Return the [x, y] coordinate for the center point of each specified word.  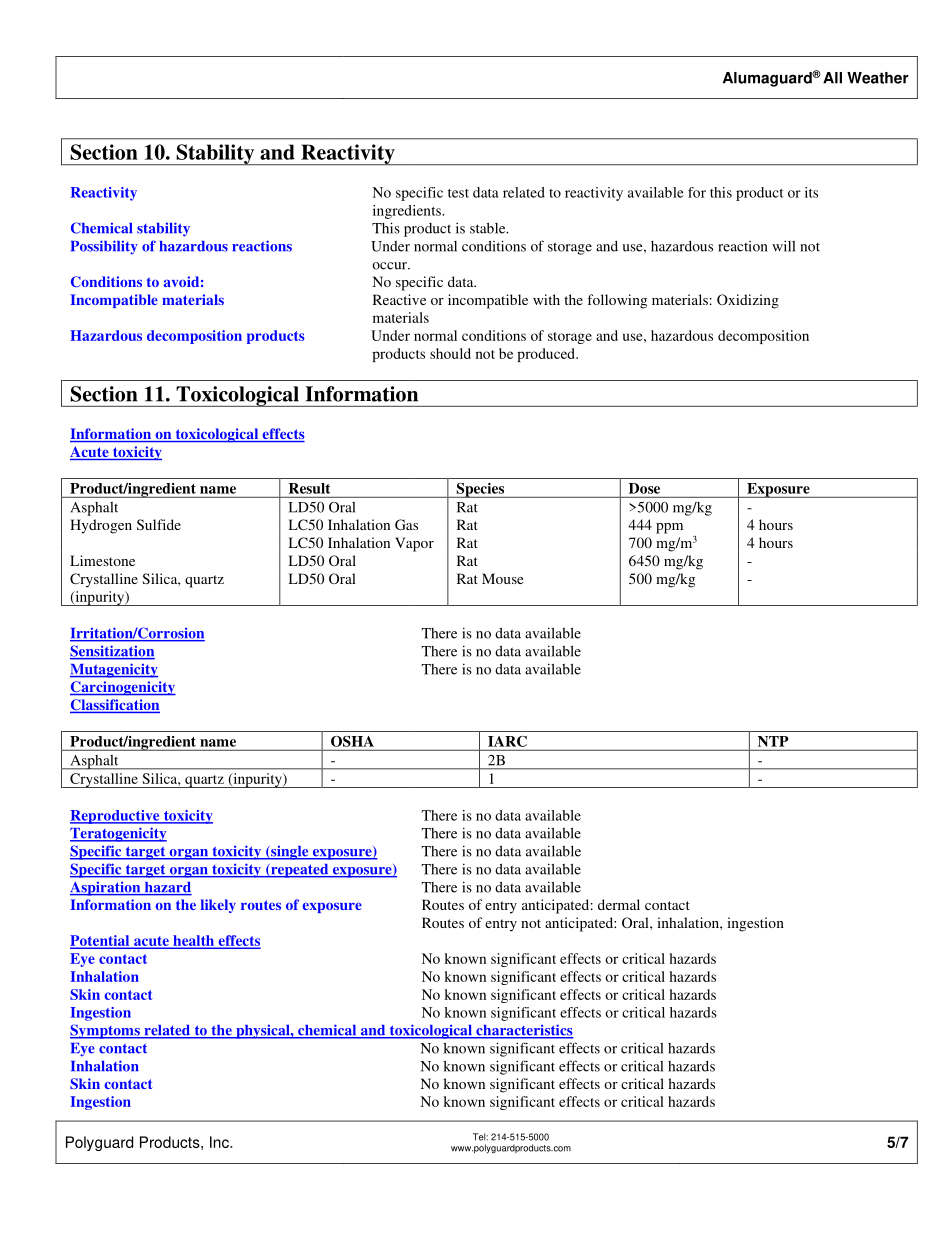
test [458, 193]
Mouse [502, 578]
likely [218, 906]
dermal [619, 904]
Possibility [104, 247]
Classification [115, 706]
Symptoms [106, 1031]
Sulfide [159, 524]
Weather [878, 78]
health [194, 941]
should [450, 353]
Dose [644, 488]
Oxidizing [748, 301]
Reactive [399, 299]
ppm [669, 528]
